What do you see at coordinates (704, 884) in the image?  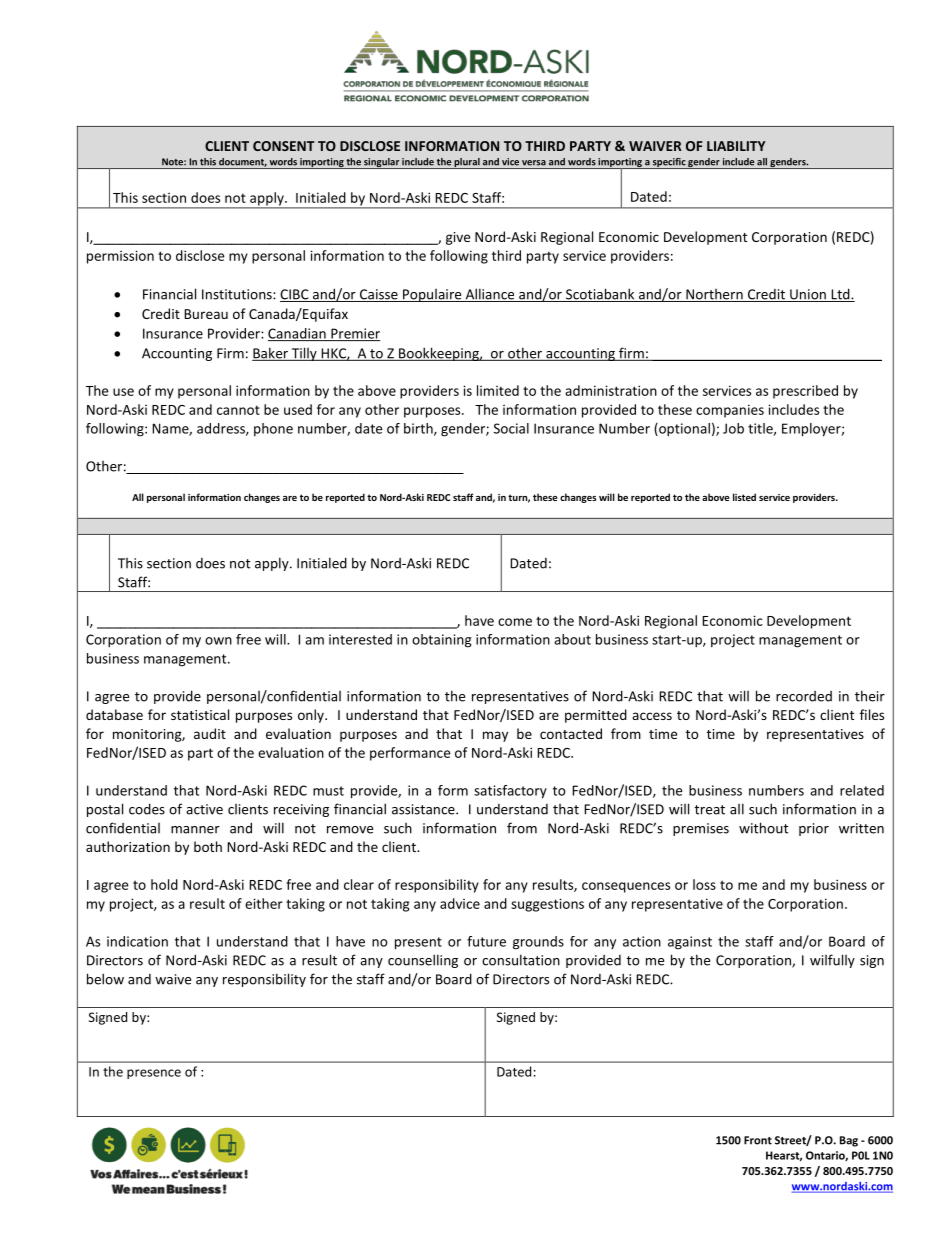 I see `loss` at bounding box center [704, 884].
